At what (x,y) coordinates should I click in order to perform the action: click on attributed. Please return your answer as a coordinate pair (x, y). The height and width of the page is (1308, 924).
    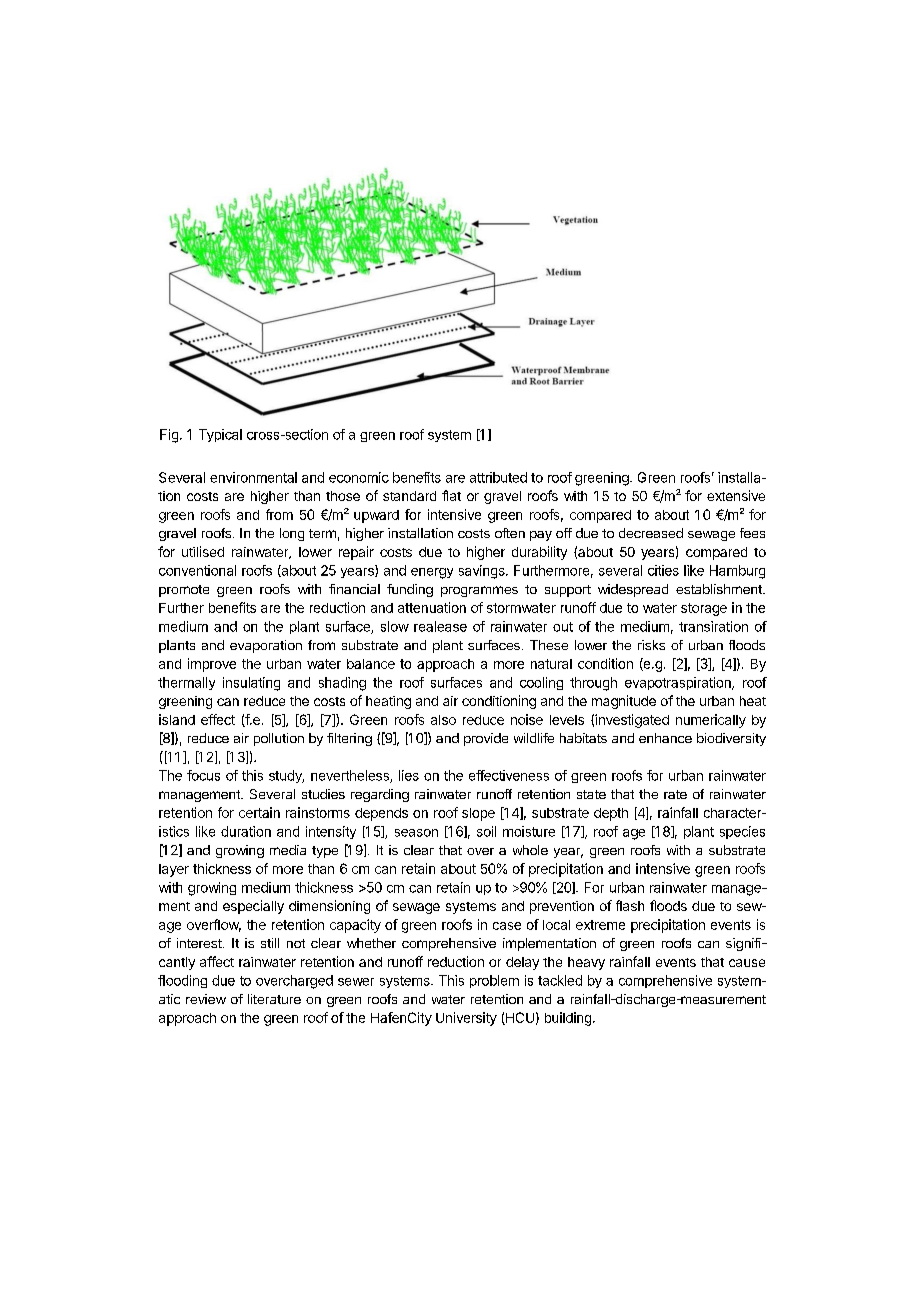
    Looking at the image, I should click on (498, 477).
